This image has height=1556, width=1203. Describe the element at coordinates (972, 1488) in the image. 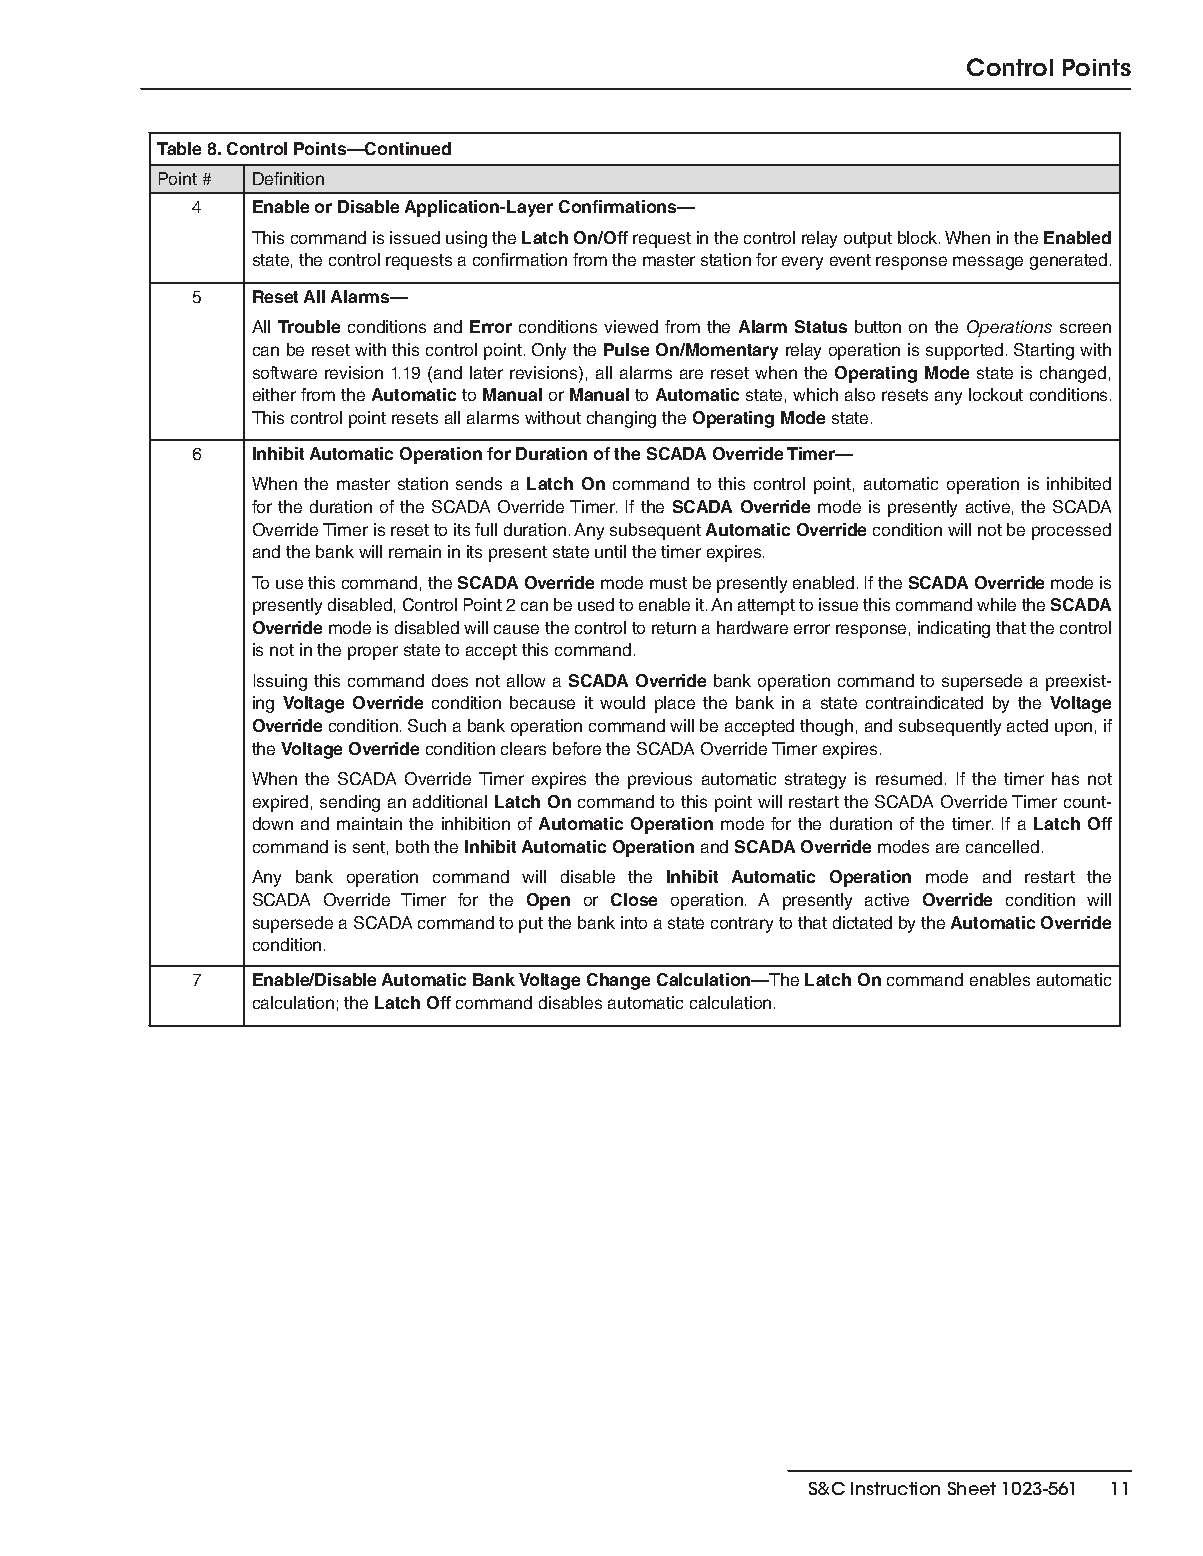

I see `Sheet` at that location.
